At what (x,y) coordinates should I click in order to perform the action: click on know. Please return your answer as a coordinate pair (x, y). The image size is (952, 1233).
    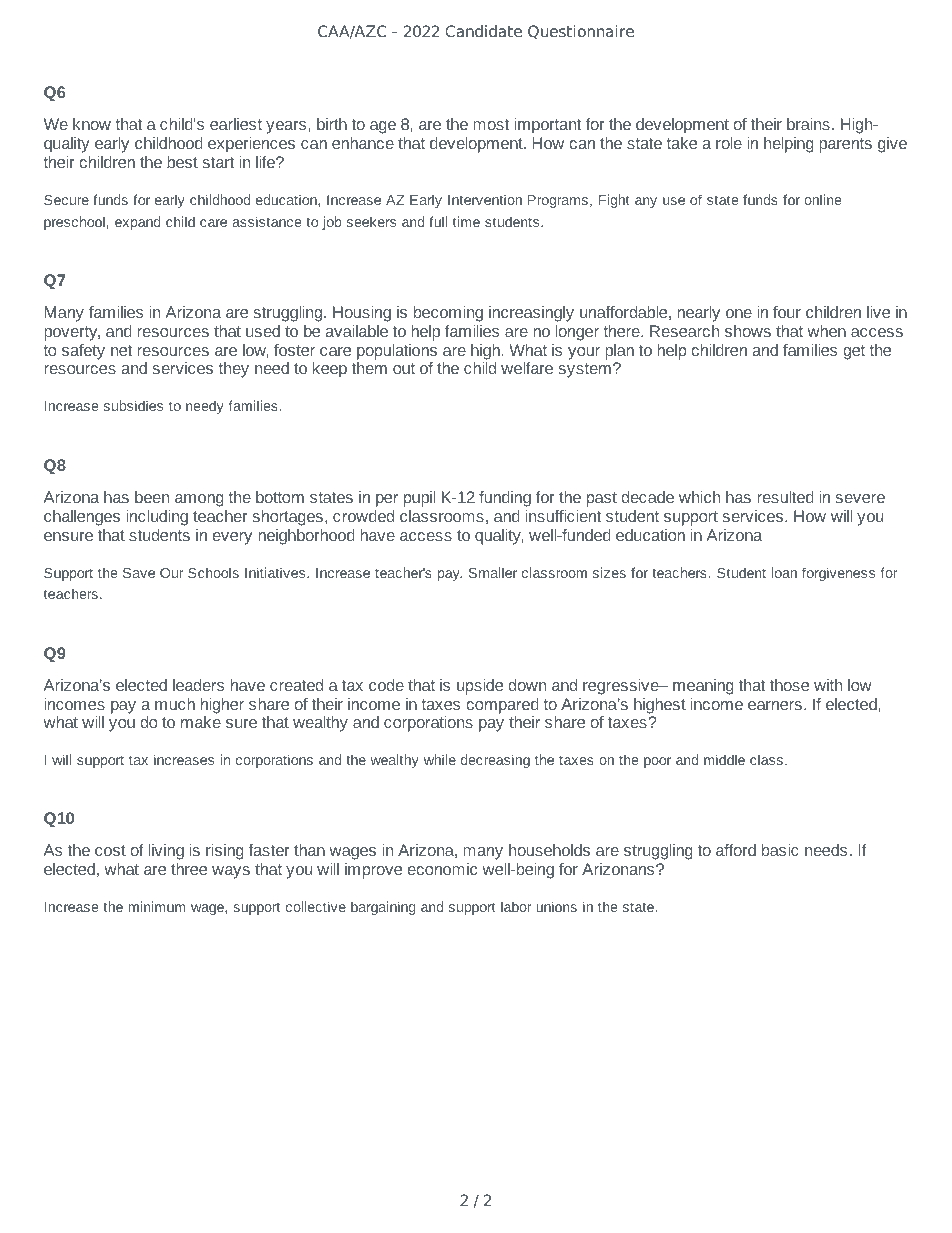
    Looking at the image, I should click on (92, 124).
